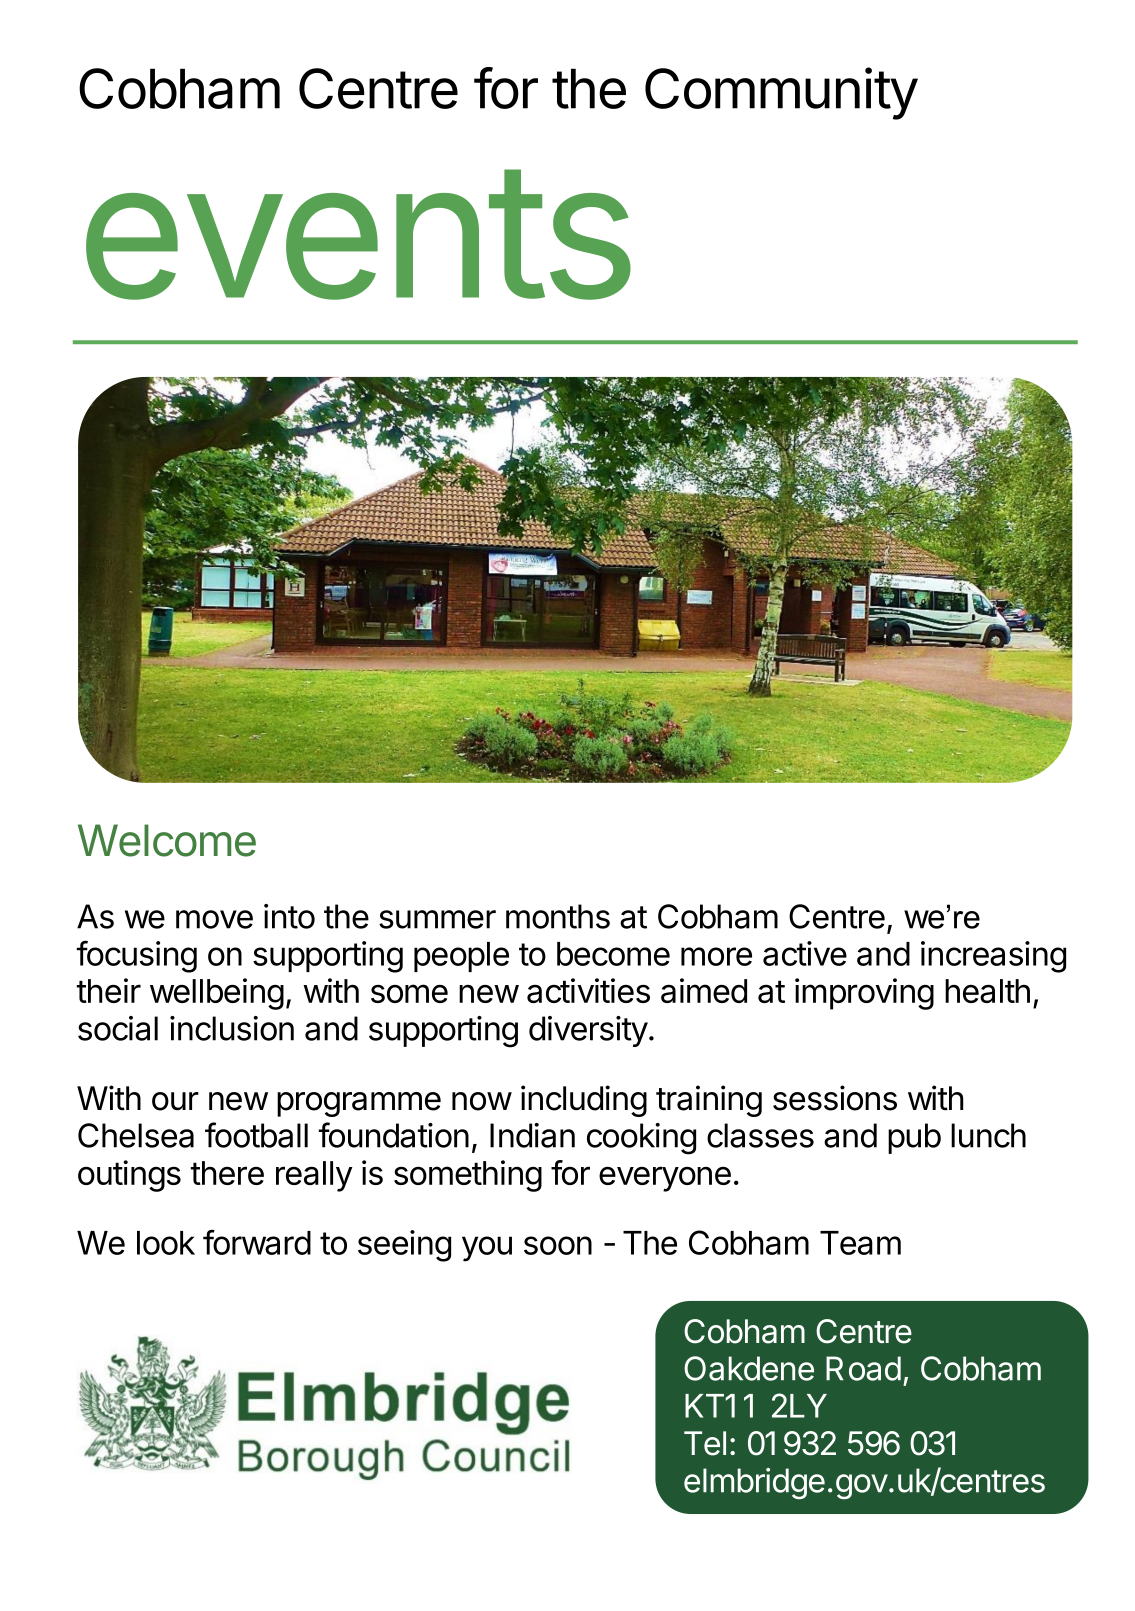 This screenshot has height=1611, width=1135. Describe the element at coordinates (217, 994) in the screenshot. I see `wellbeing` at that location.
